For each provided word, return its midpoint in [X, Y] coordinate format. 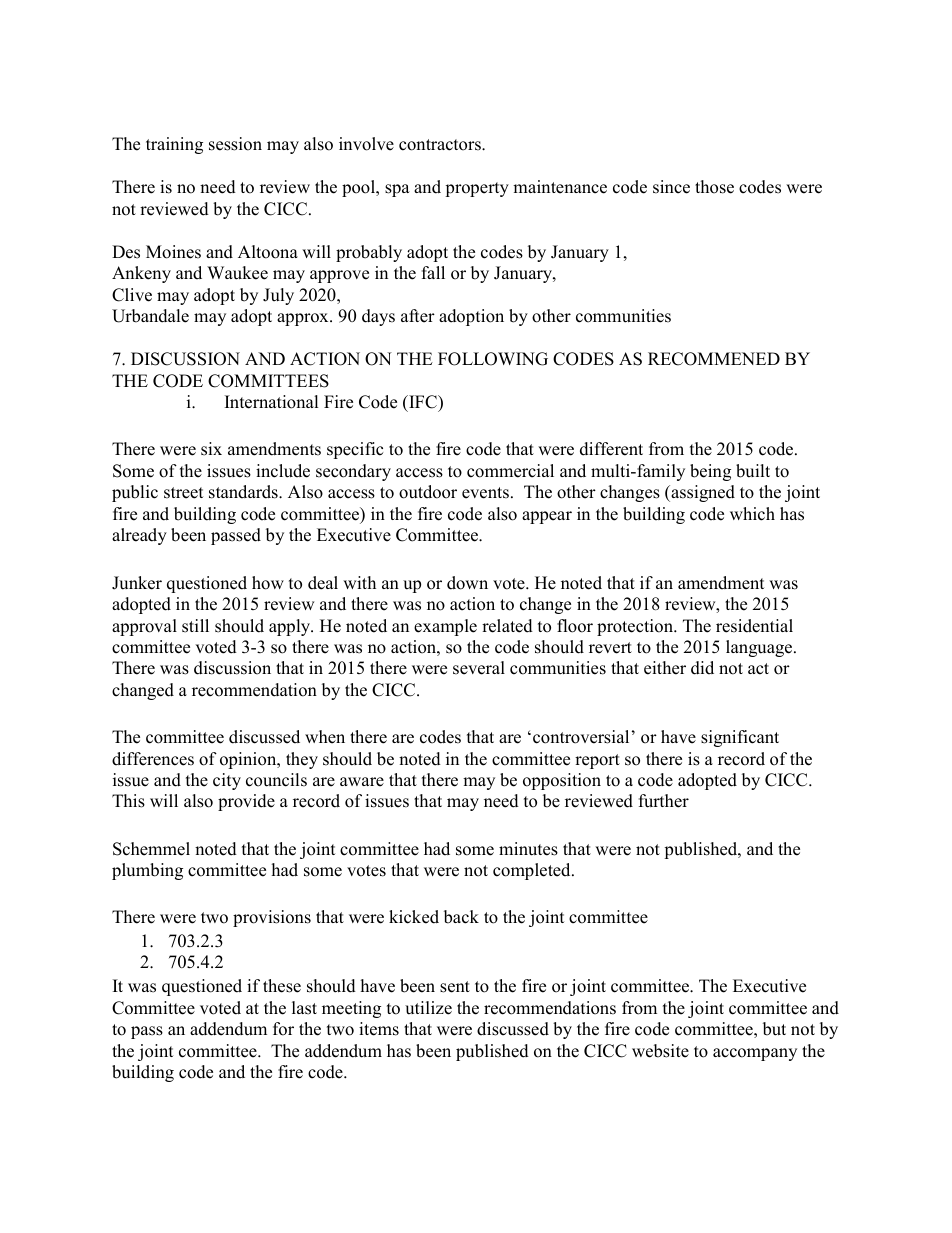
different [611, 449]
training [174, 145]
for [283, 1029]
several [479, 668]
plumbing [147, 871]
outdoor [428, 492]
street [183, 493]
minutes [528, 849]
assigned [702, 493]
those [714, 187]
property [477, 189]
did [702, 668]
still [195, 626]
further [664, 801]
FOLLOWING [493, 359]
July [278, 296]
